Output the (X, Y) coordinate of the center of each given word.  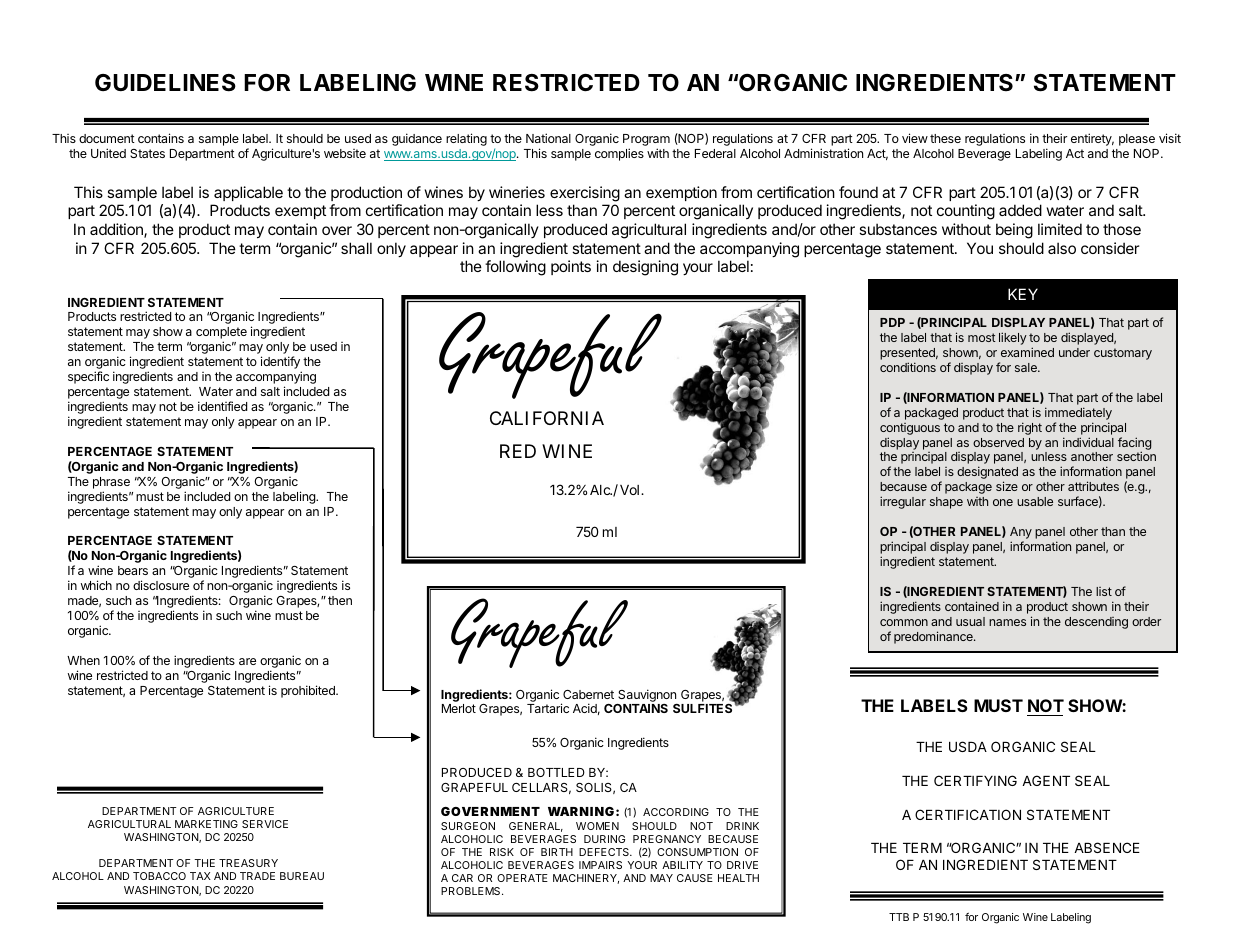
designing (645, 268)
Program (646, 141)
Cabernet (588, 694)
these (945, 138)
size (1007, 486)
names (1007, 622)
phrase (111, 483)
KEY (1023, 294)
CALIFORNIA (547, 418)
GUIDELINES (165, 83)
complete (221, 334)
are (247, 661)
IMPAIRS (600, 865)
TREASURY (248, 863)
